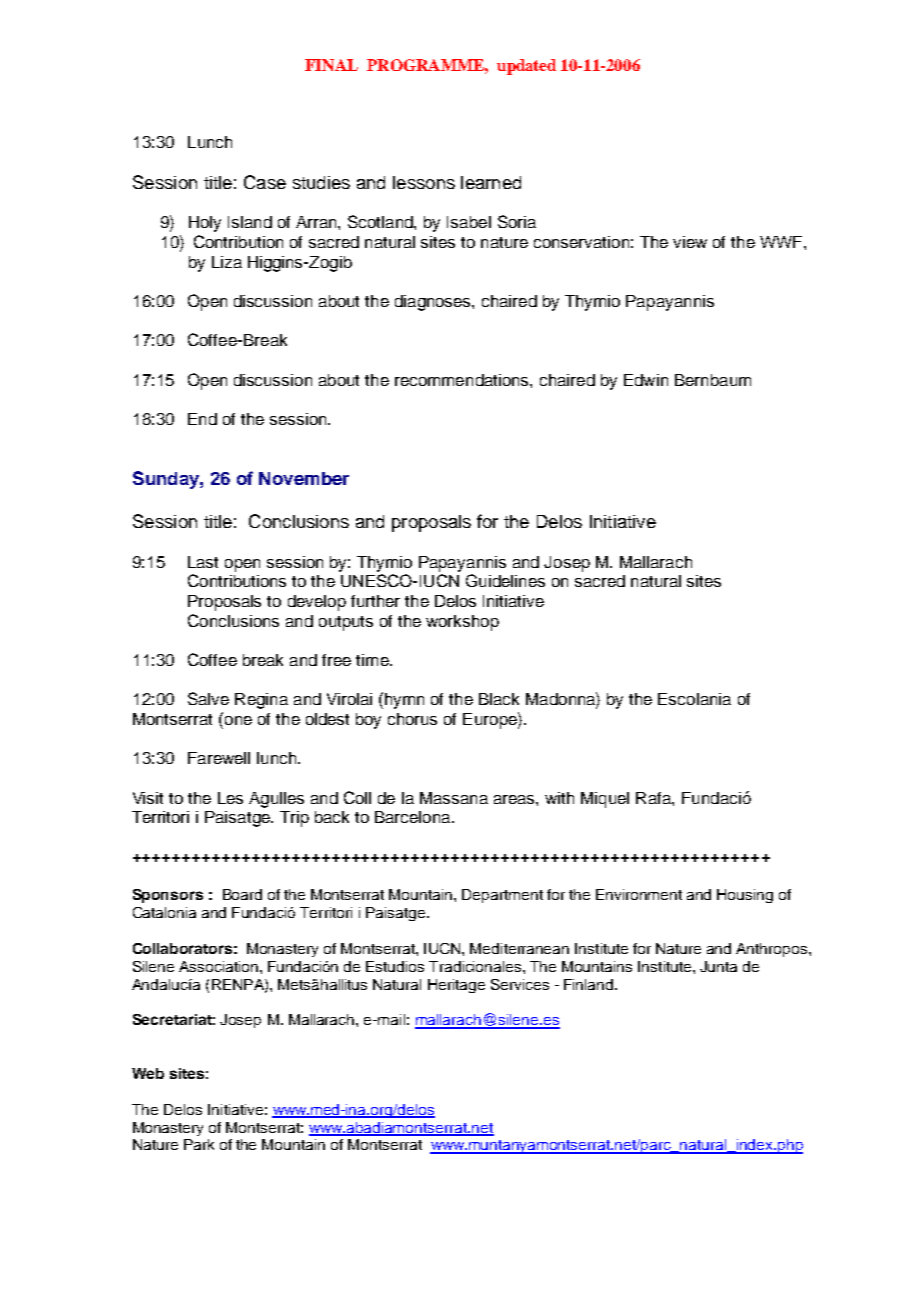  I want to click on Rafa, so click(654, 798).
